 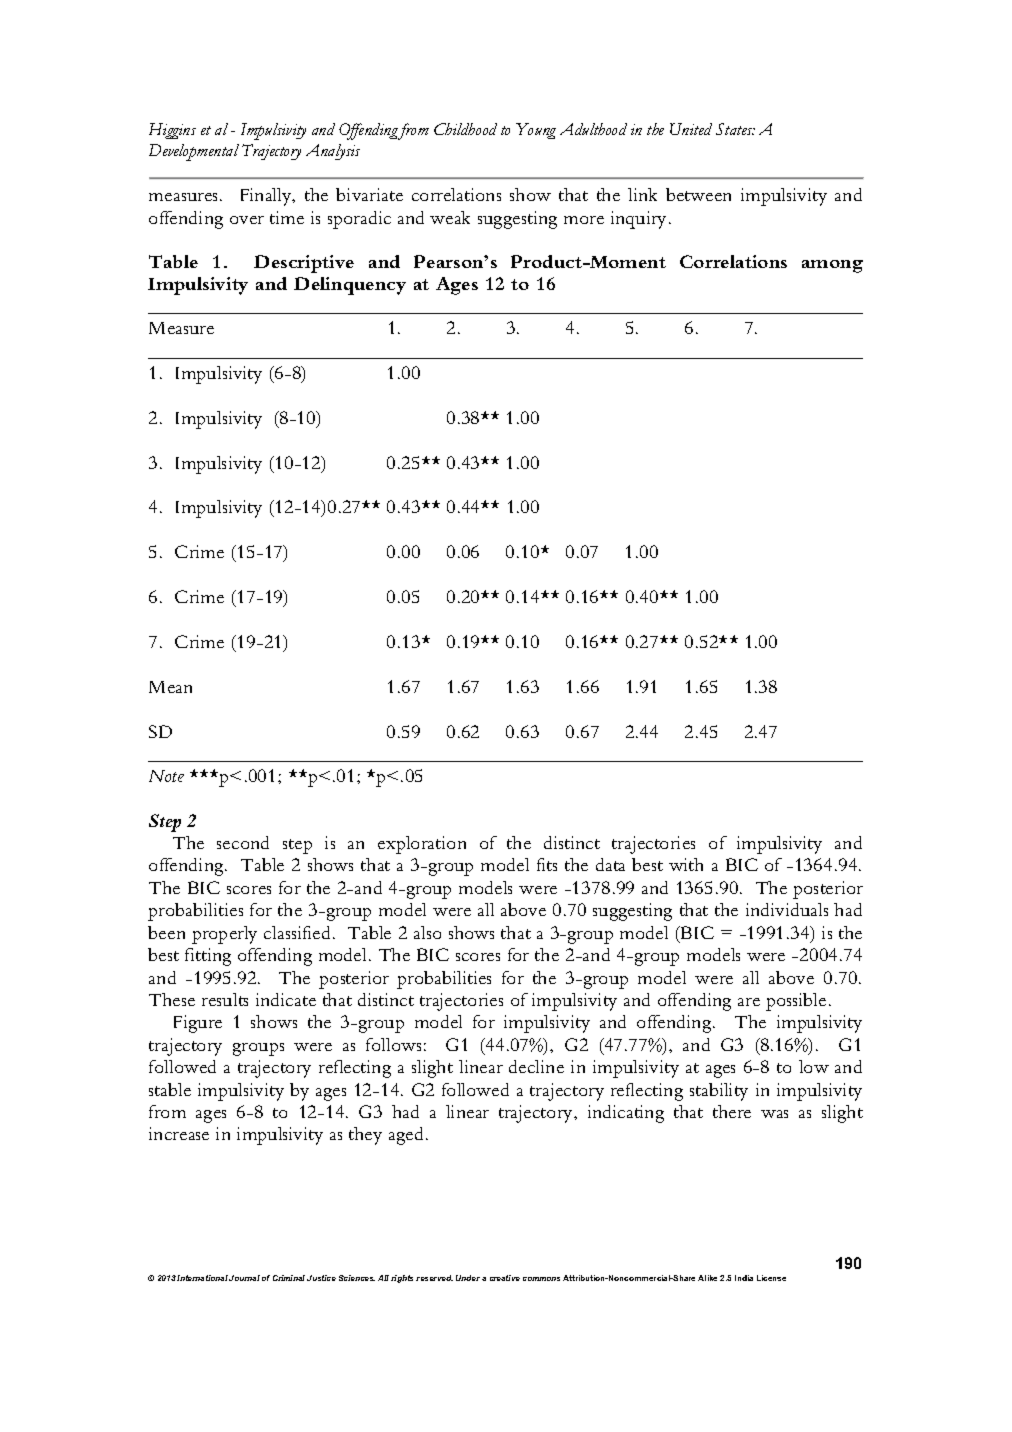 What do you see at coordinates (170, 687) in the image?
I see `Mean` at bounding box center [170, 687].
